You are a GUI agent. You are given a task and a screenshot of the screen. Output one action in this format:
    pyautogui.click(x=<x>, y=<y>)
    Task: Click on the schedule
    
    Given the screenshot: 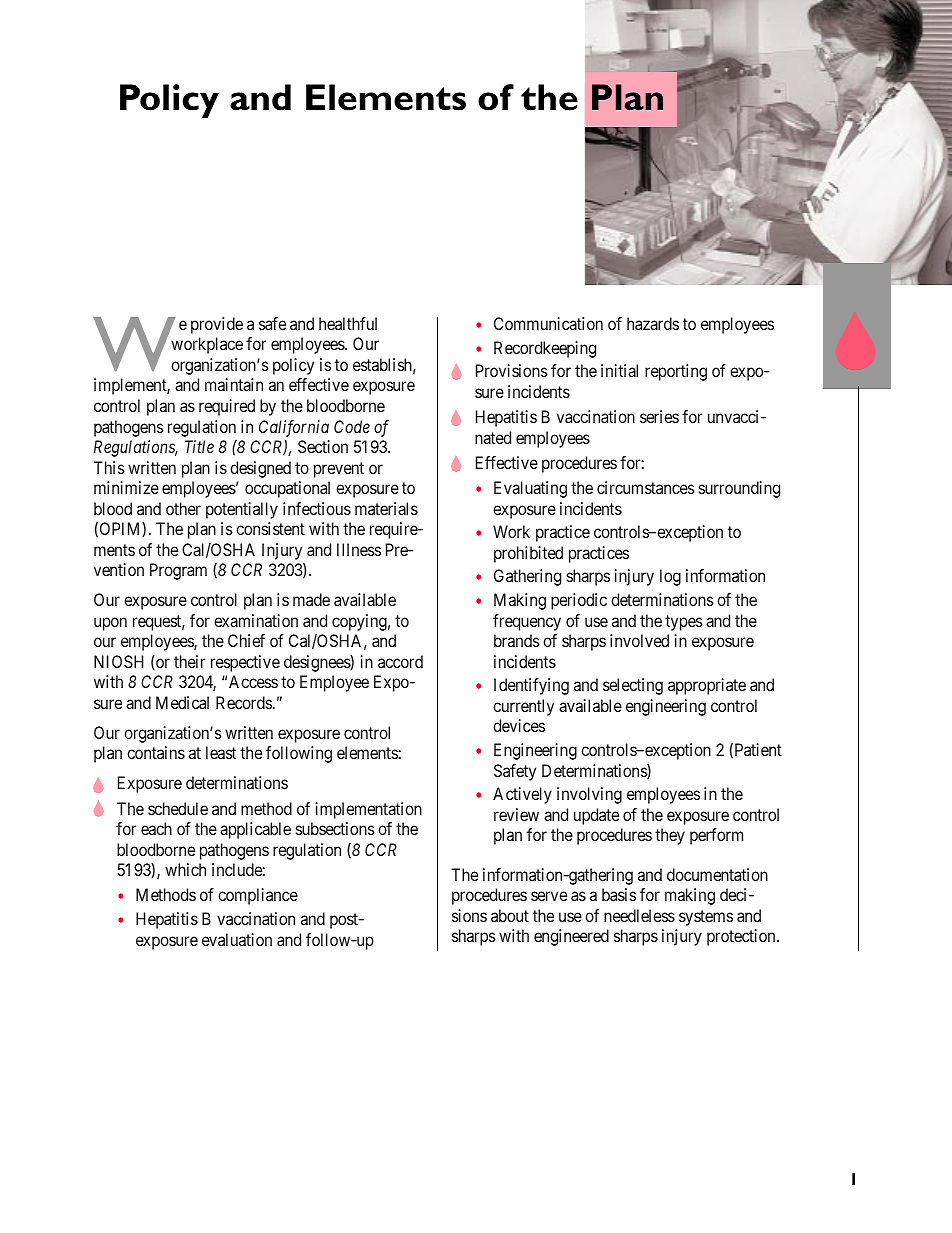 What is the action you would take?
    pyautogui.click(x=178, y=808)
